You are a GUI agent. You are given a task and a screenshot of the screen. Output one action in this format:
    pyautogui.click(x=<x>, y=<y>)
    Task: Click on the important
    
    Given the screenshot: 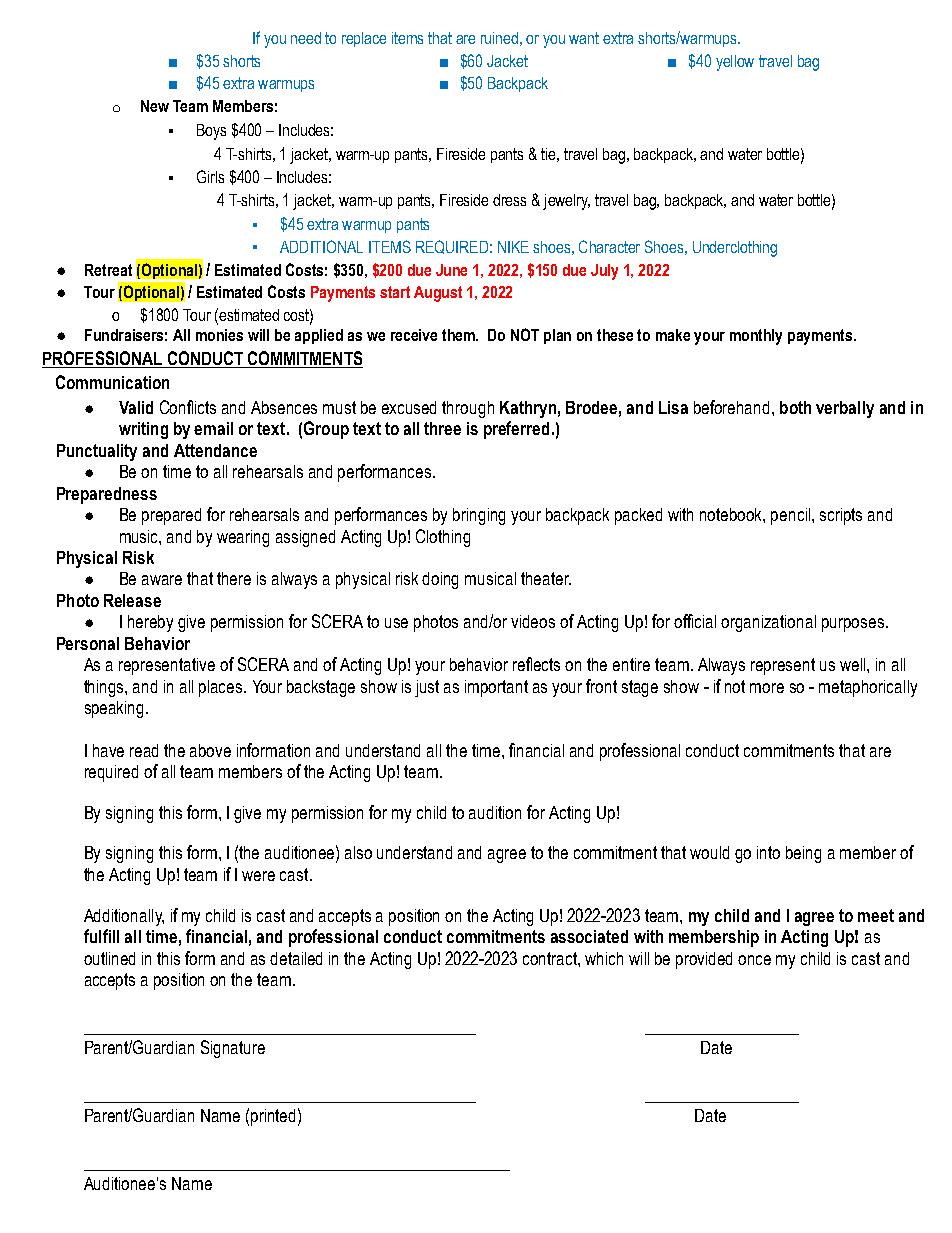 What is the action you would take?
    pyautogui.click(x=496, y=688)
